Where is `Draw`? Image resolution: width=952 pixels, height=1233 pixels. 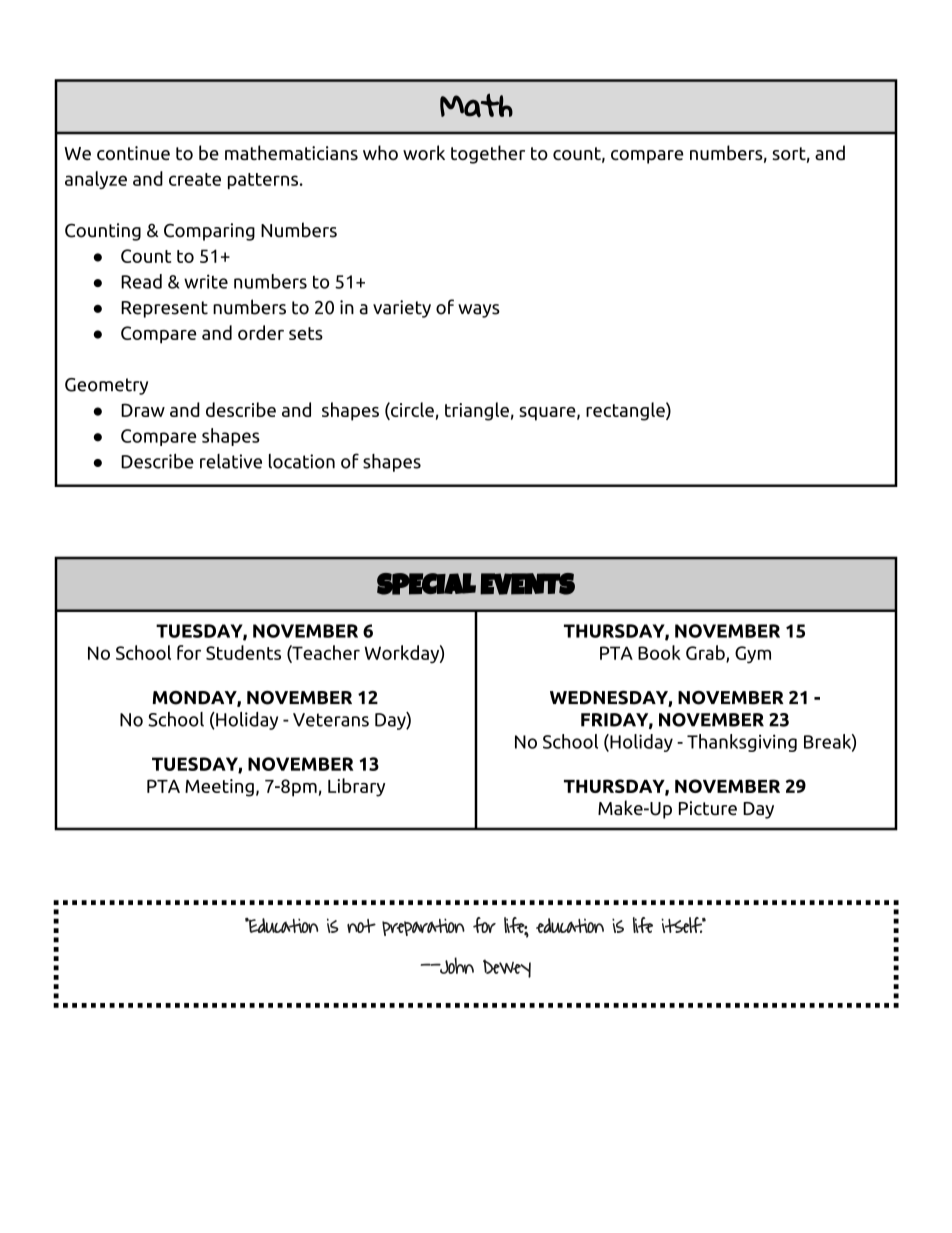 Draw is located at coordinates (143, 410).
